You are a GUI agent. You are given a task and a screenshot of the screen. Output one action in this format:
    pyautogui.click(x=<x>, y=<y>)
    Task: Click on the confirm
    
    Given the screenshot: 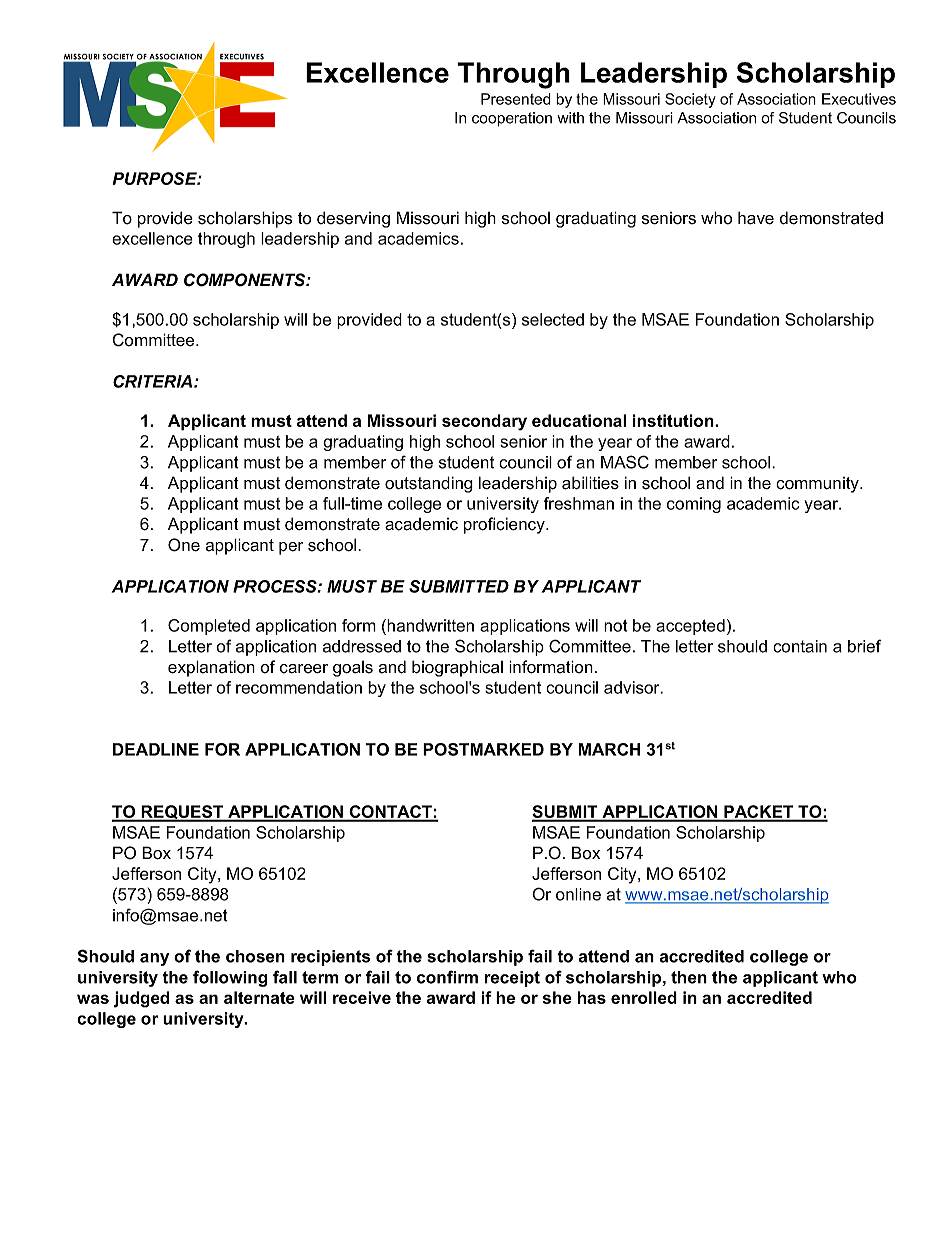 What is the action you would take?
    pyautogui.click(x=447, y=977)
